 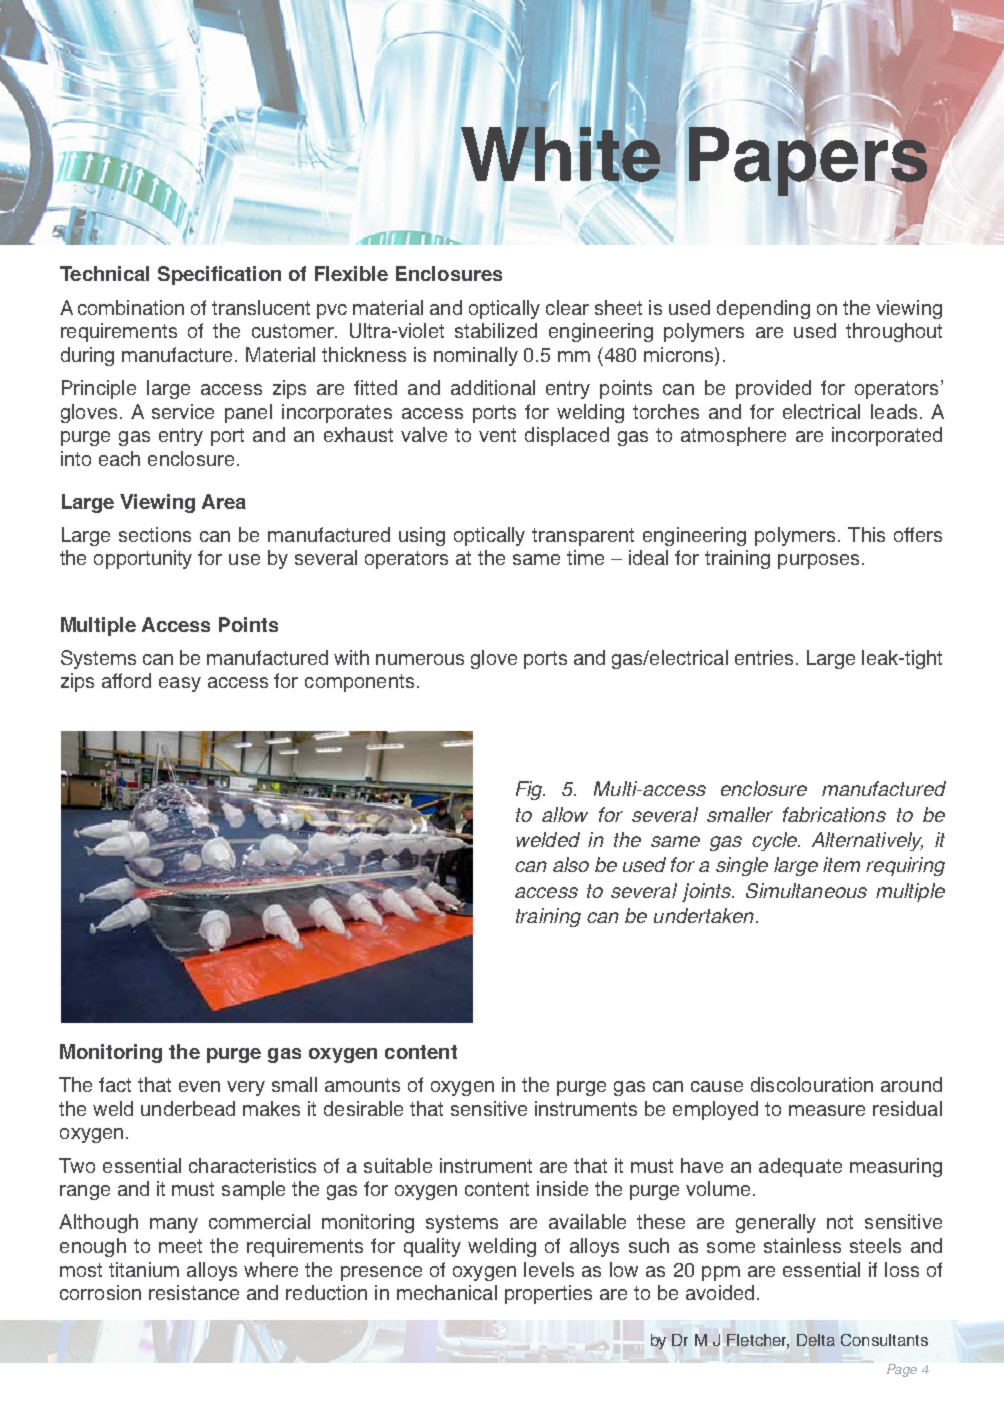 I want to click on resistance, so click(x=194, y=1292).
